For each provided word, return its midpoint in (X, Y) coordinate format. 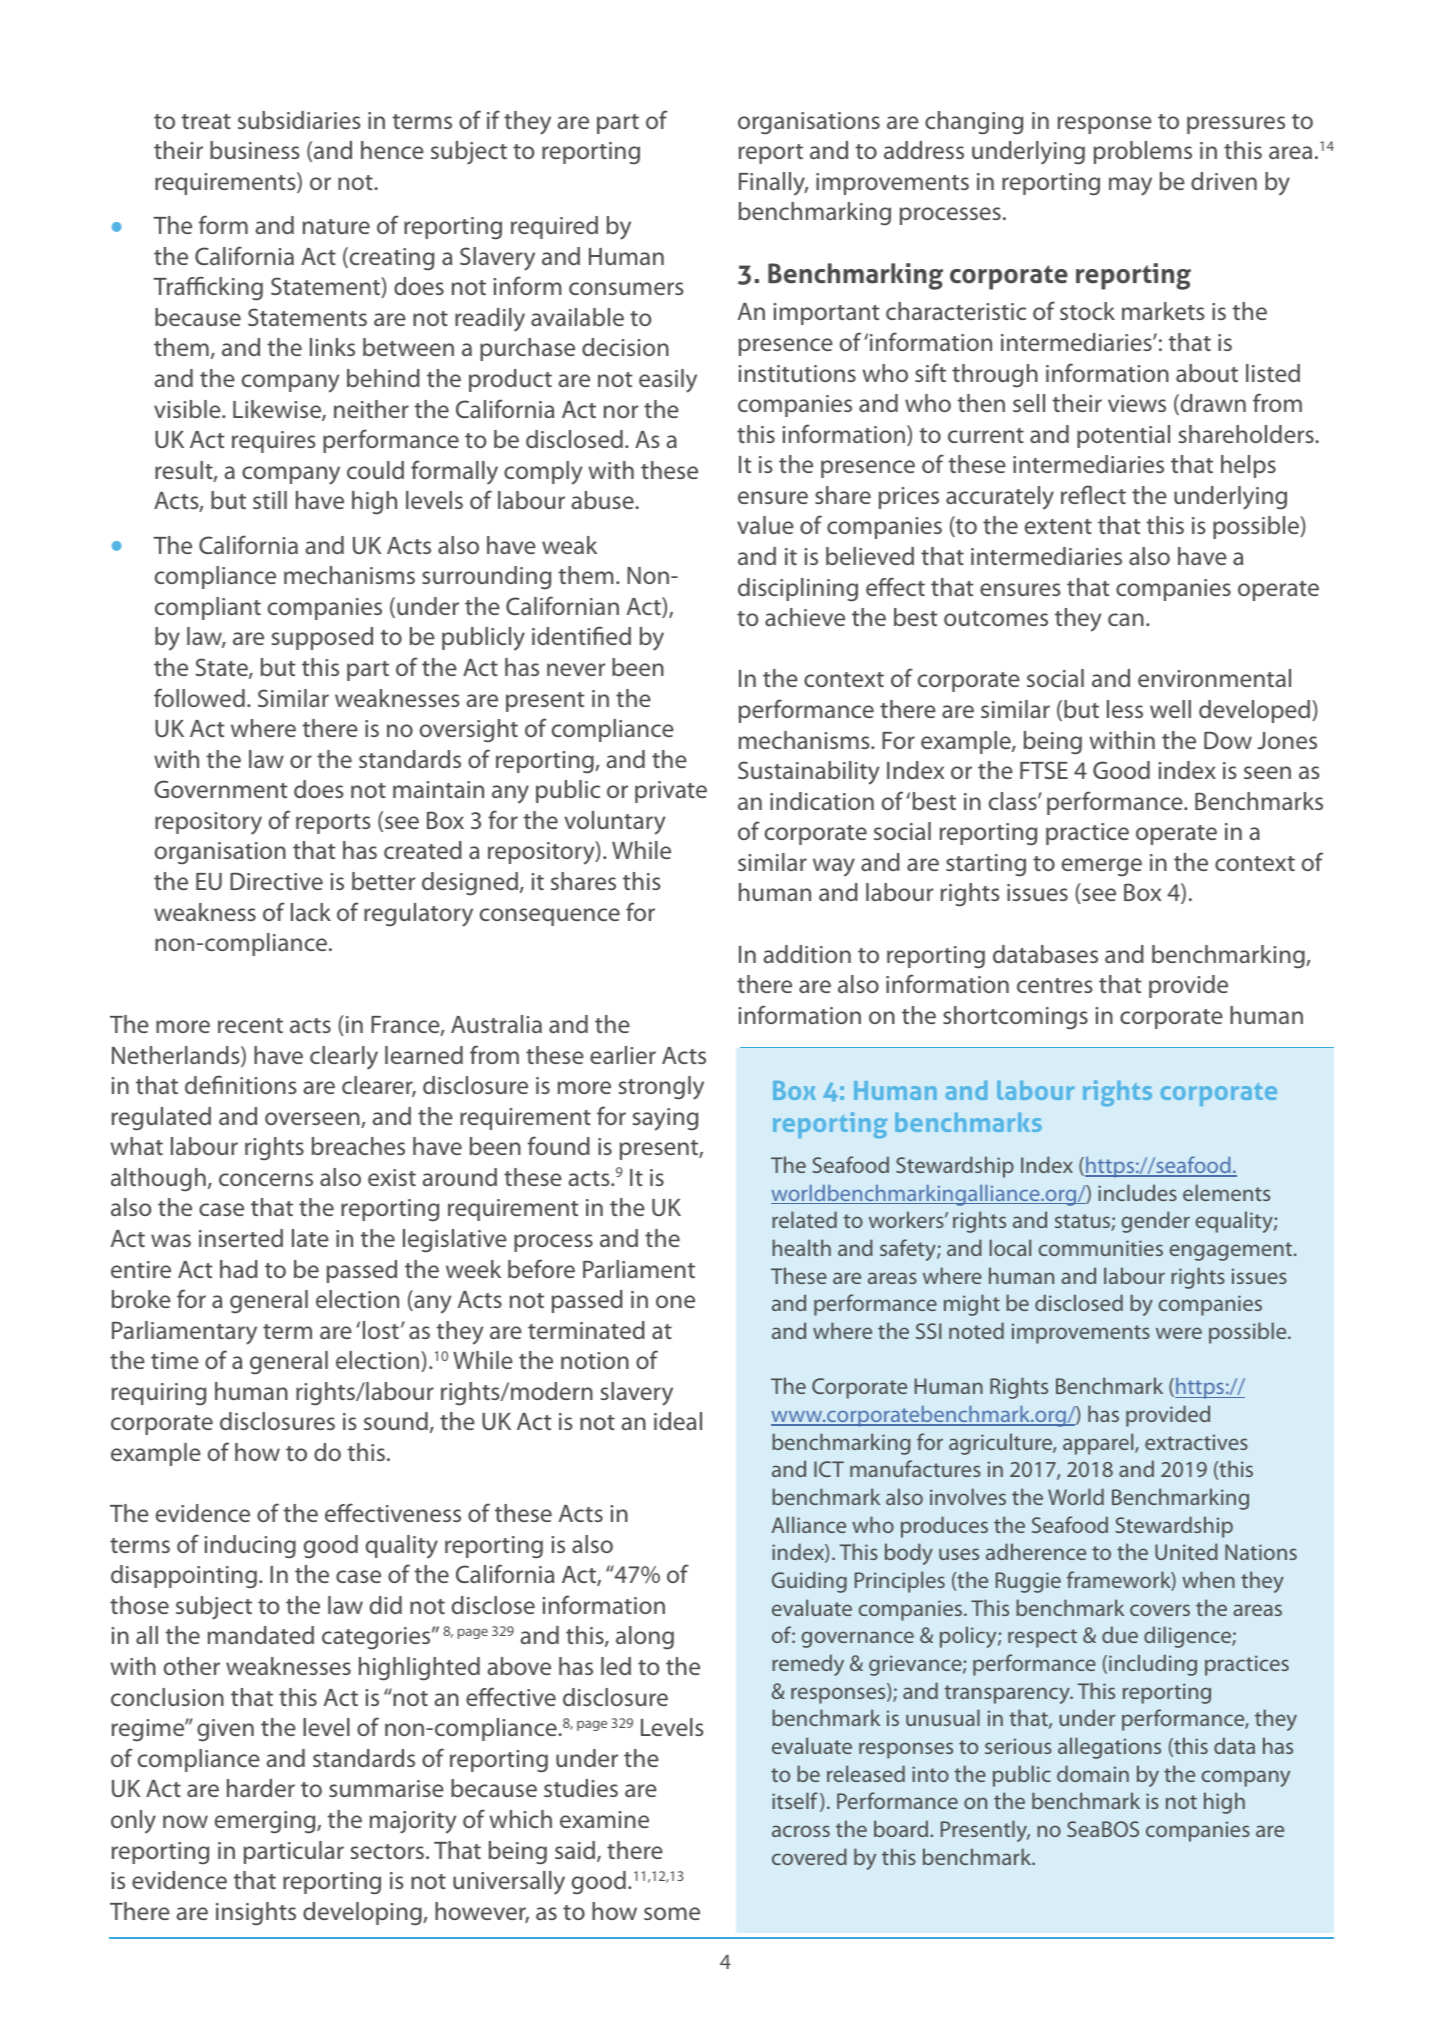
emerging (266, 1822)
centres (1055, 985)
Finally (773, 184)
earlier (623, 1055)
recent (250, 1025)
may (1130, 186)
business (255, 150)
